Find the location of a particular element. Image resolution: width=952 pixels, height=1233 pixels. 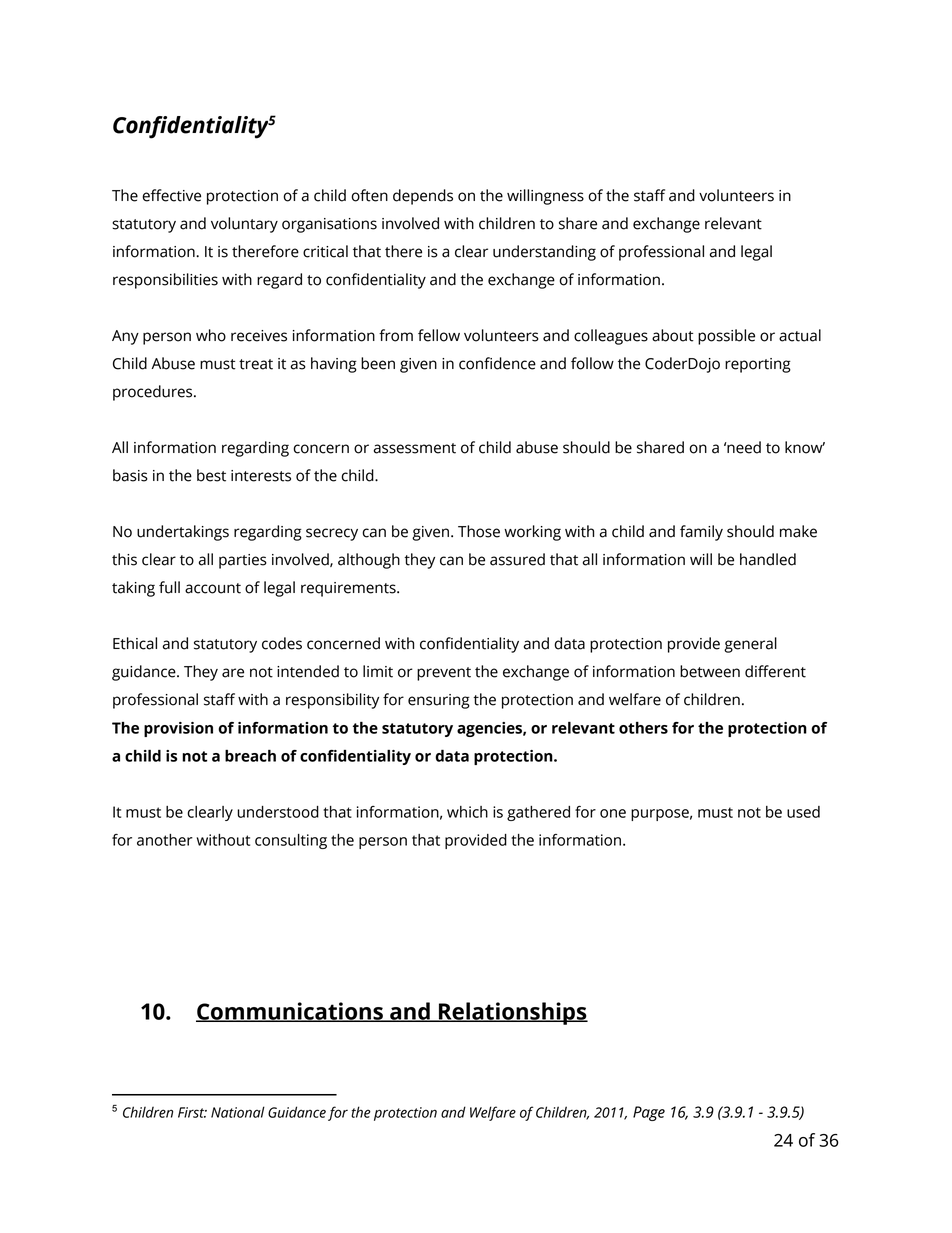

procedures is located at coordinates (154, 393).
